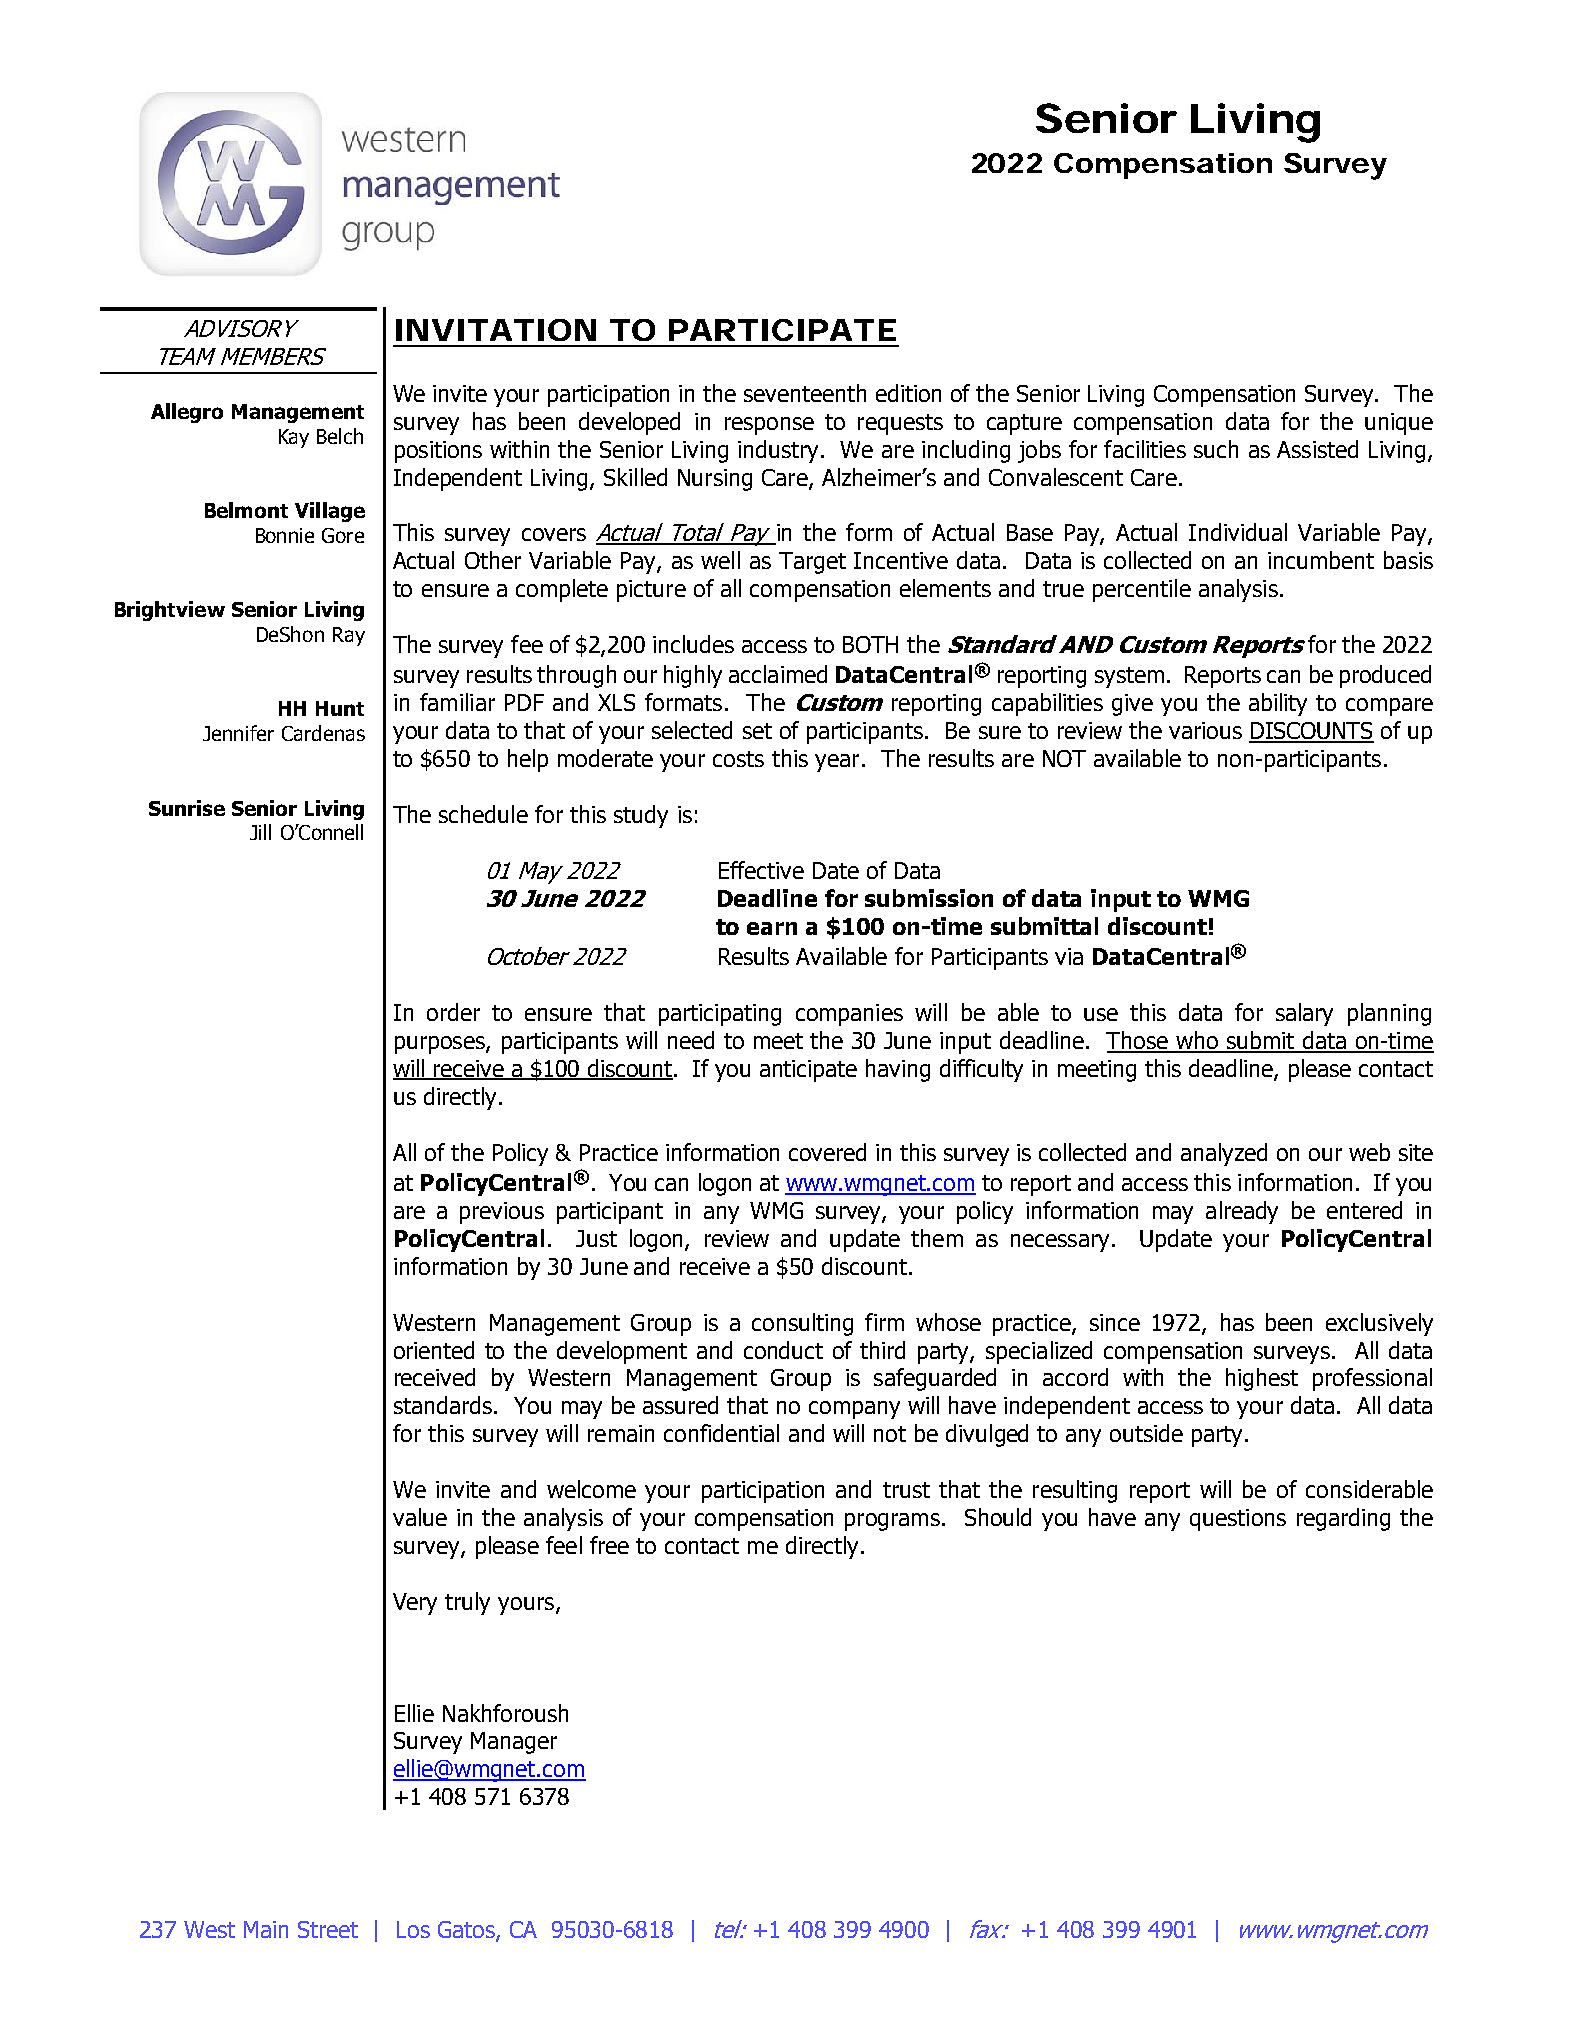  What do you see at coordinates (441, 1045) in the screenshot?
I see `purposes` at bounding box center [441, 1045].
